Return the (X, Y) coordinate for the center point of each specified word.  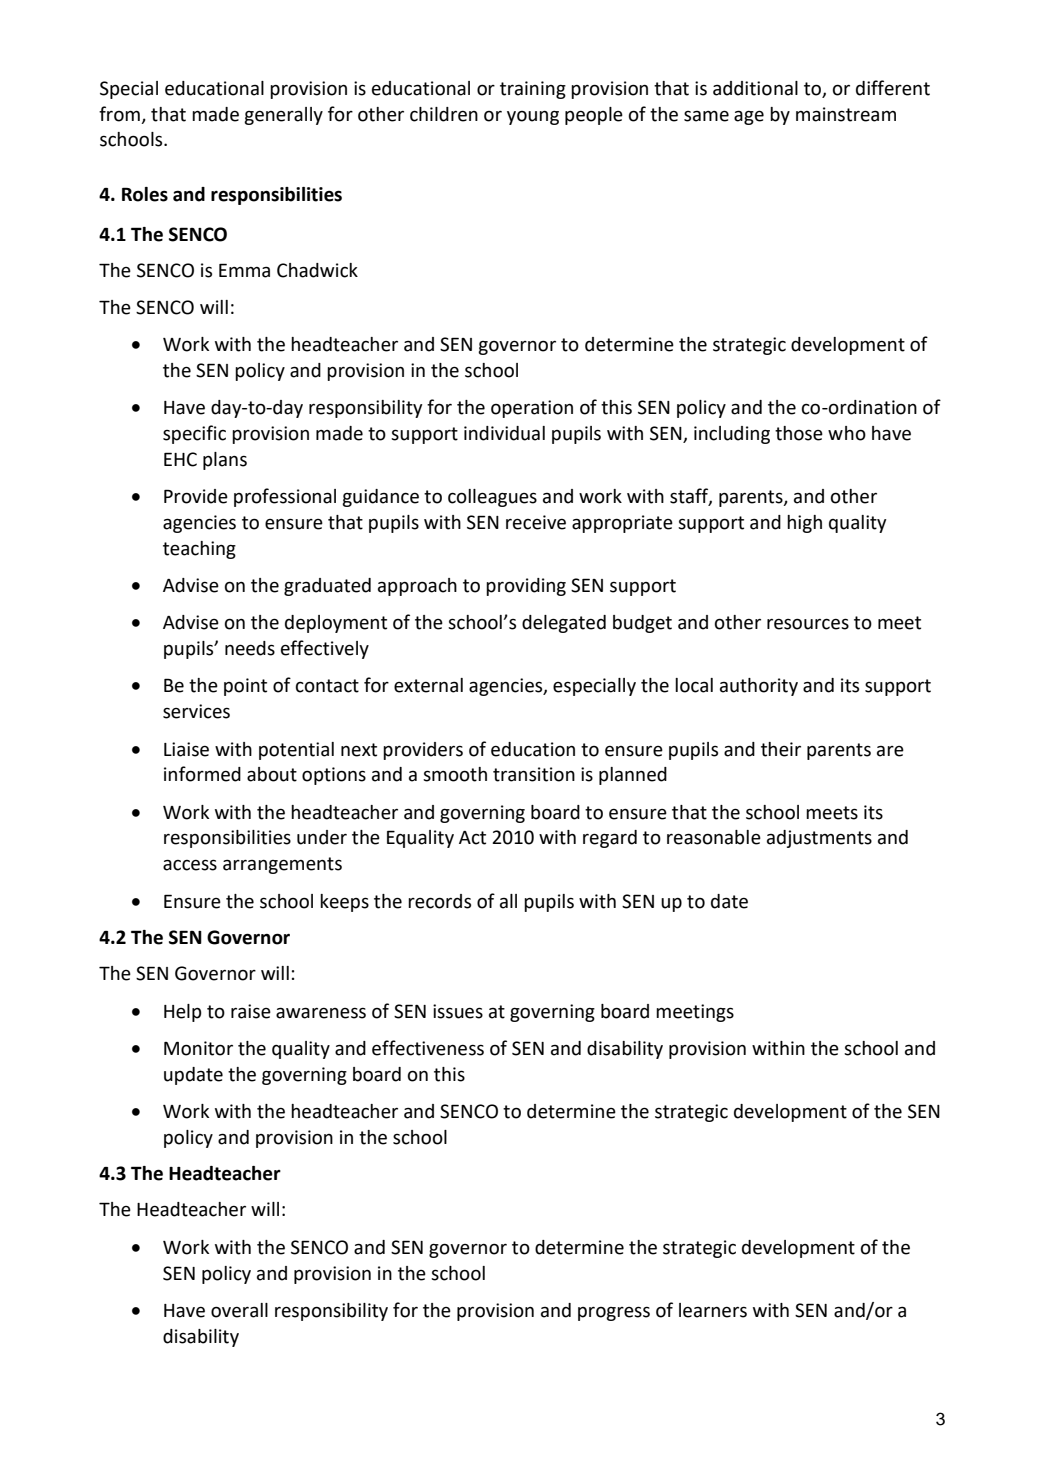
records (439, 901)
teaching (199, 550)
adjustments (819, 839)
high (804, 524)
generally (283, 116)
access (190, 865)
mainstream (846, 114)
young (533, 118)
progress (614, 1313)
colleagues (492, 498)
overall (239, 1310)
